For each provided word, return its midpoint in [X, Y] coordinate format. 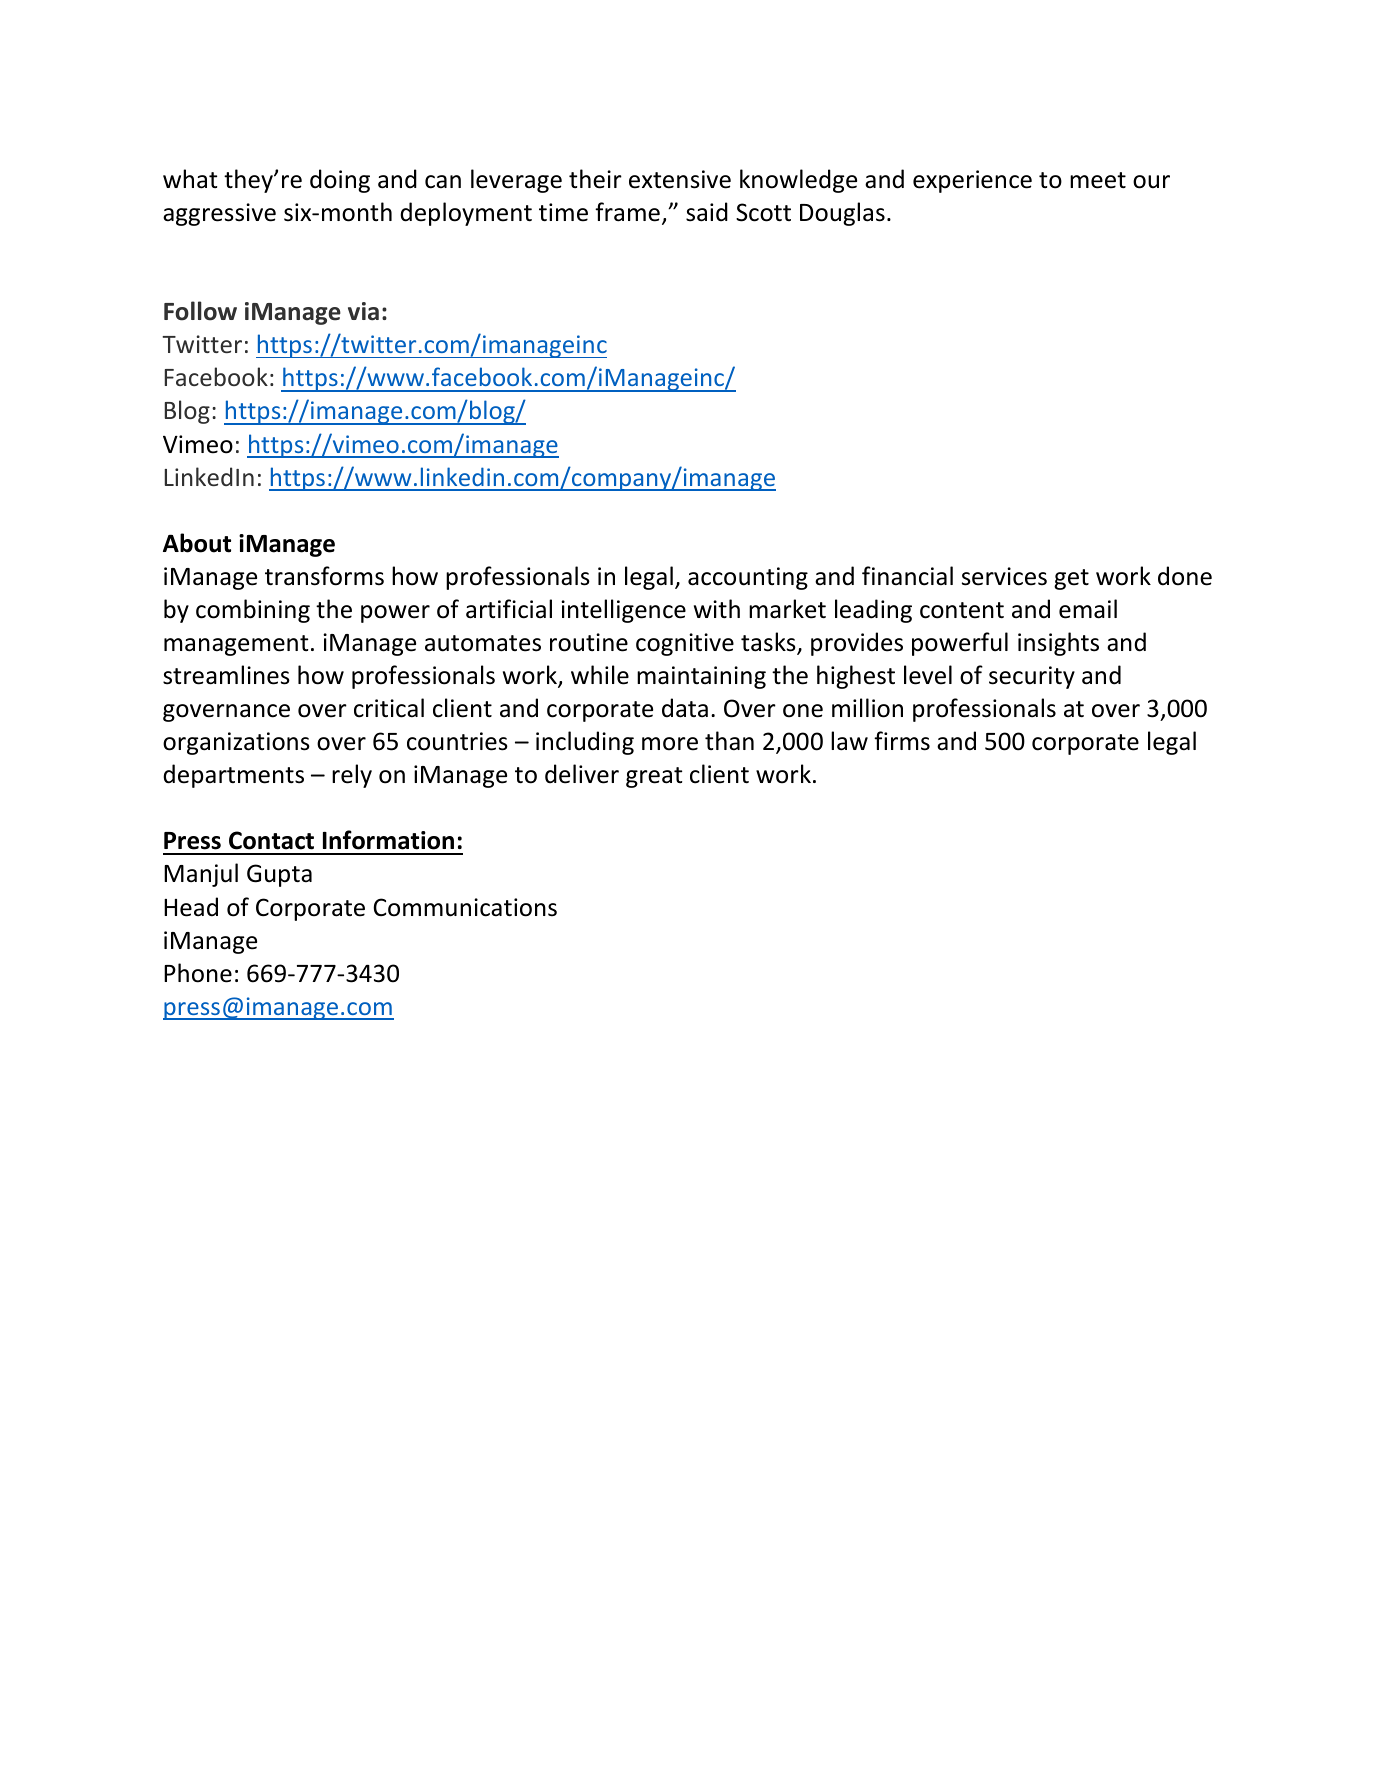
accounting [748, 578]
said [707, 212]
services [1004, 576]
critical [389, 708]
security [1032, 677]
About [197, 543]
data [685, 708]
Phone [198, 973]
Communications [465, 907]
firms [902, 741]
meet [1098, 180]
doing [340, 181]
